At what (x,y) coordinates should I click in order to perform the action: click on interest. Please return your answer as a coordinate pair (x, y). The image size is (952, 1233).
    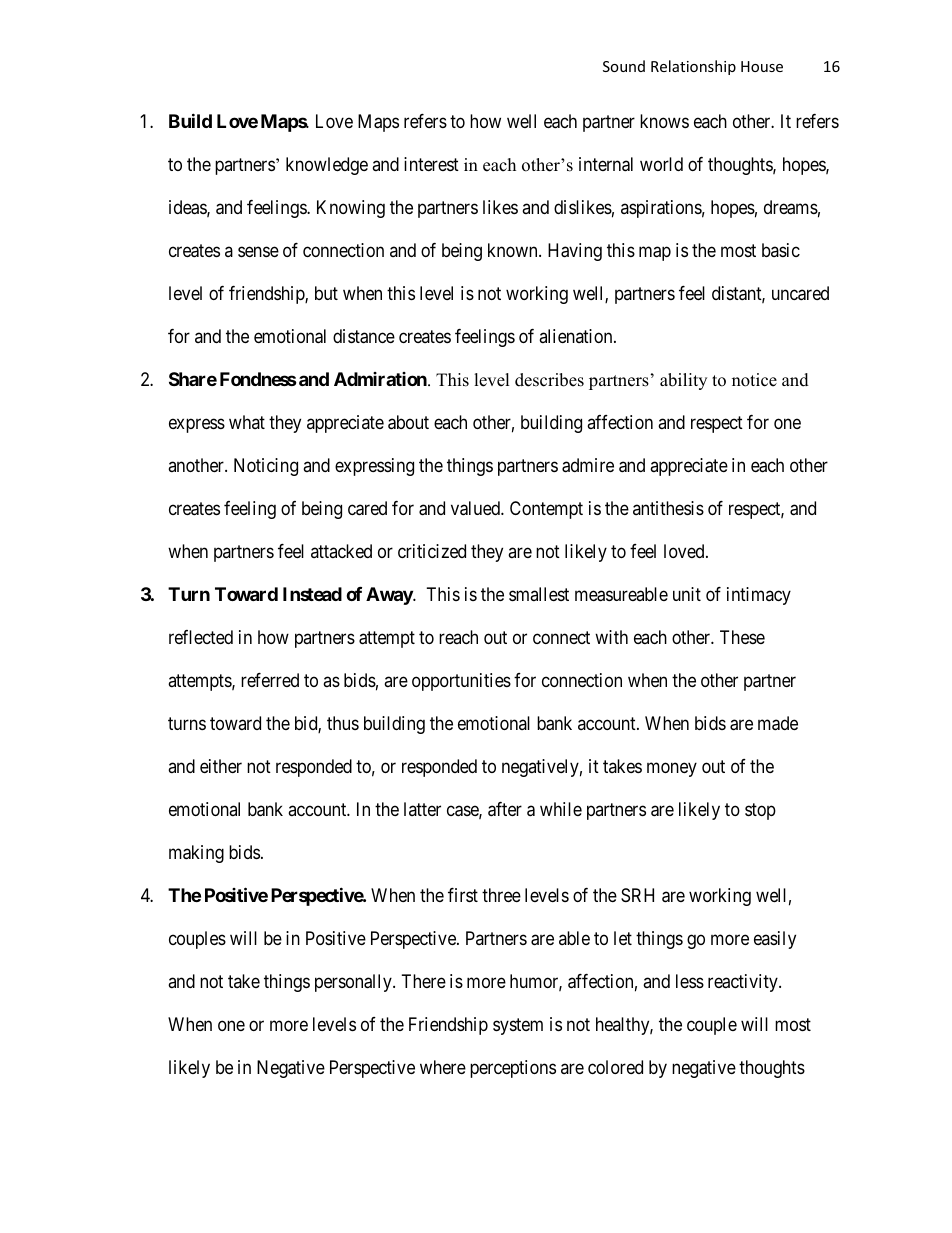
    Looking at the image, I should click on (431, 164).
